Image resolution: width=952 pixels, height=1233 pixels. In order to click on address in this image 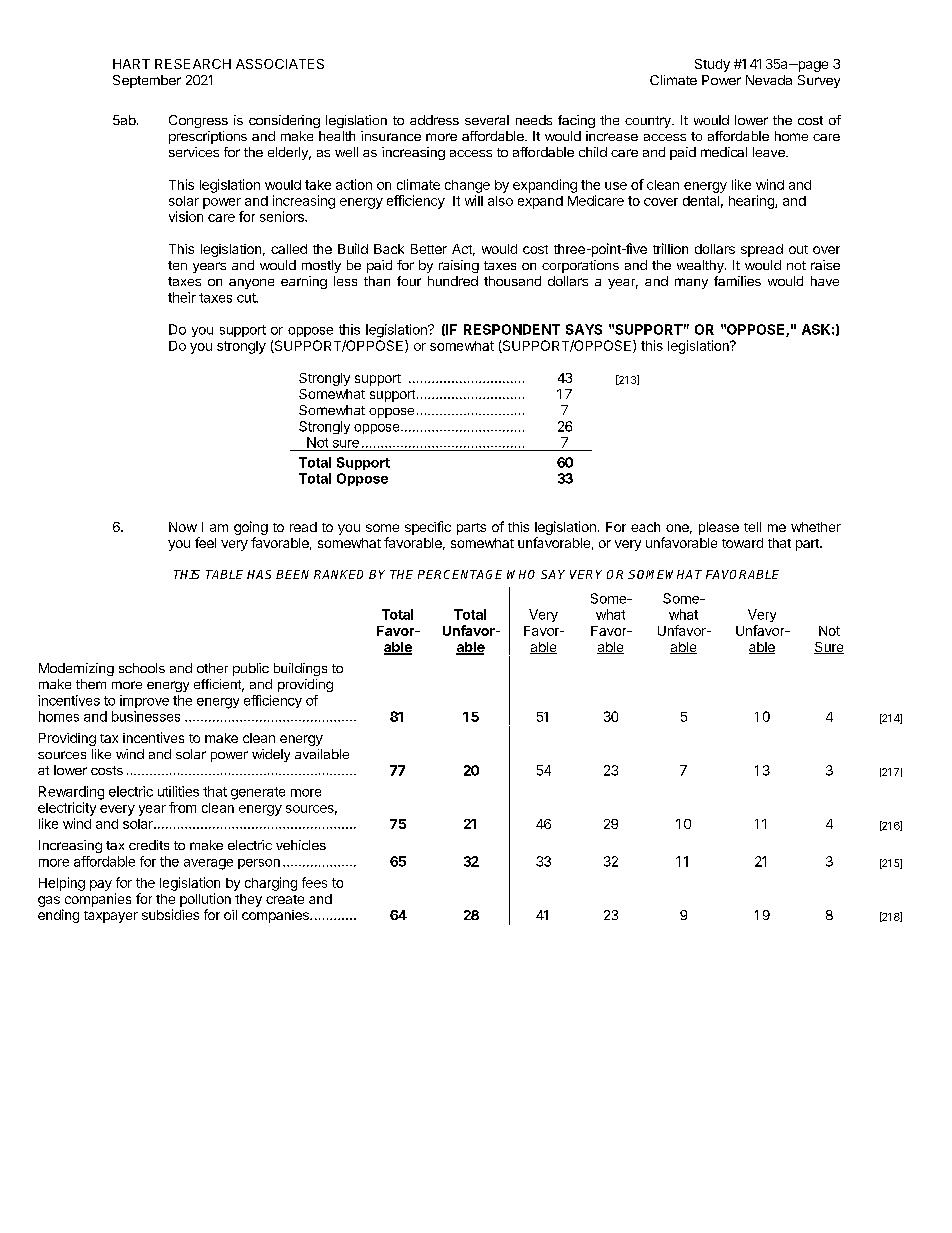, I will do `click(434, 120)`.
